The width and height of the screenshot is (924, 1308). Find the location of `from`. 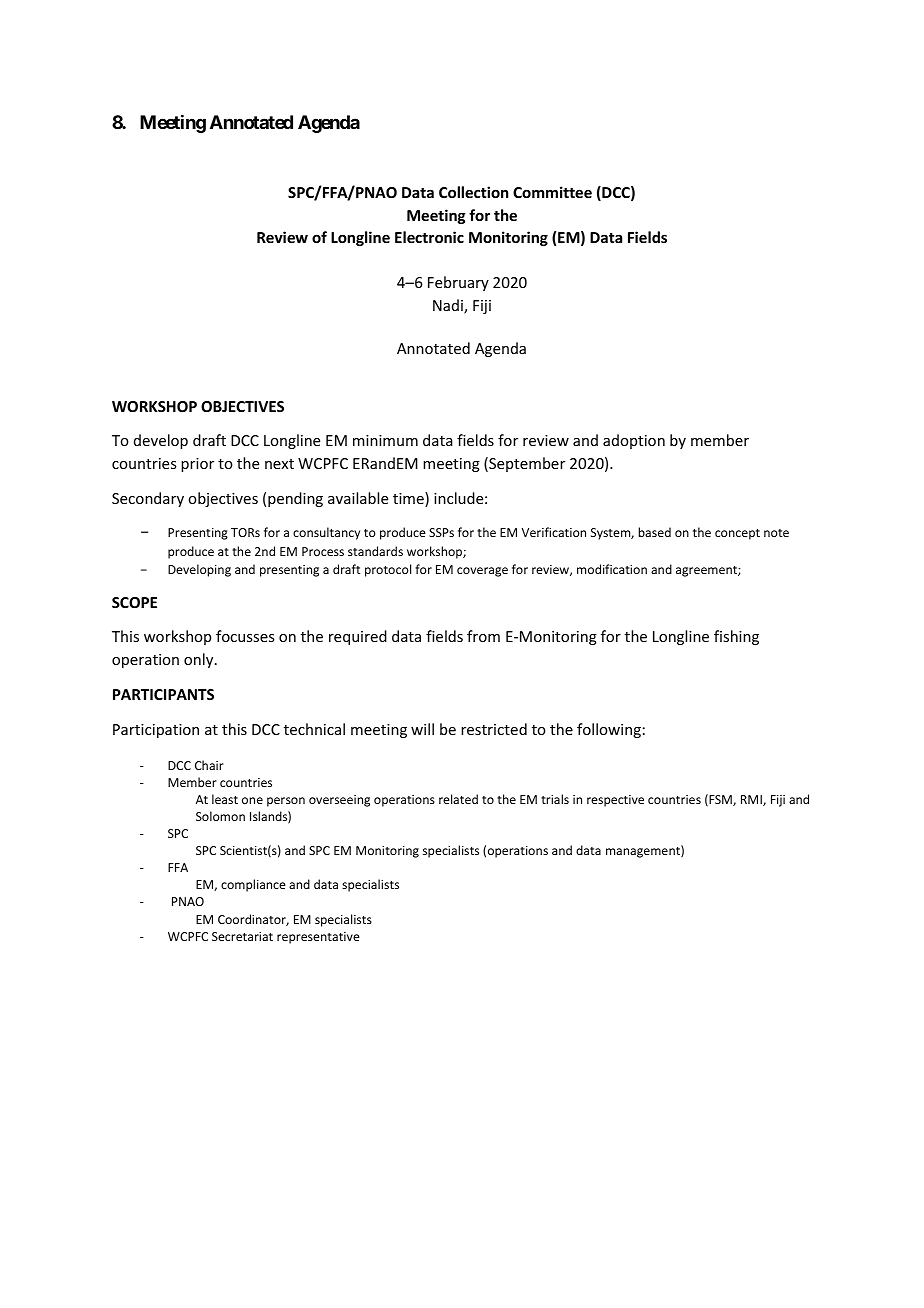

from is located at coordinates (483, 636).
